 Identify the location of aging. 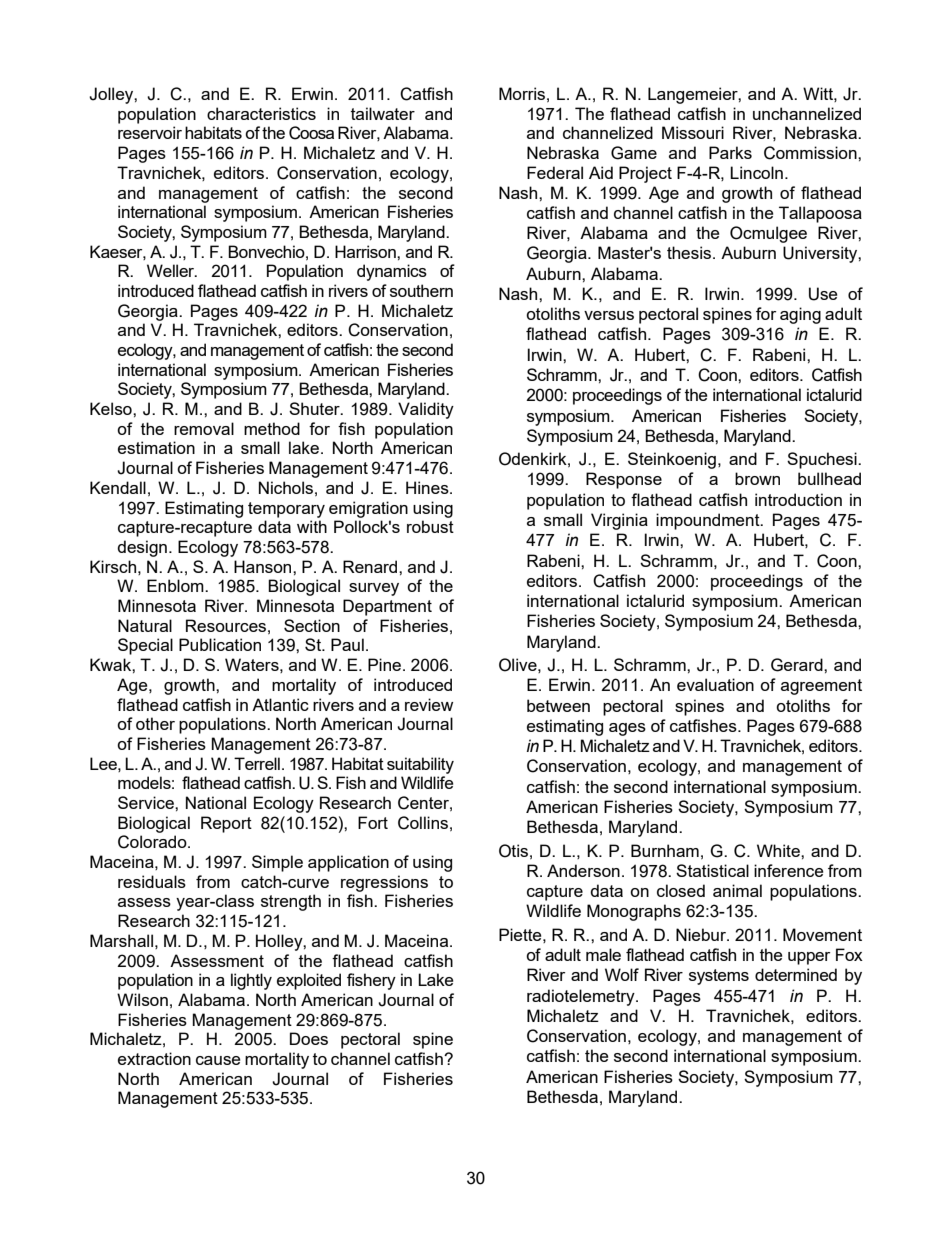
(800, 315).
